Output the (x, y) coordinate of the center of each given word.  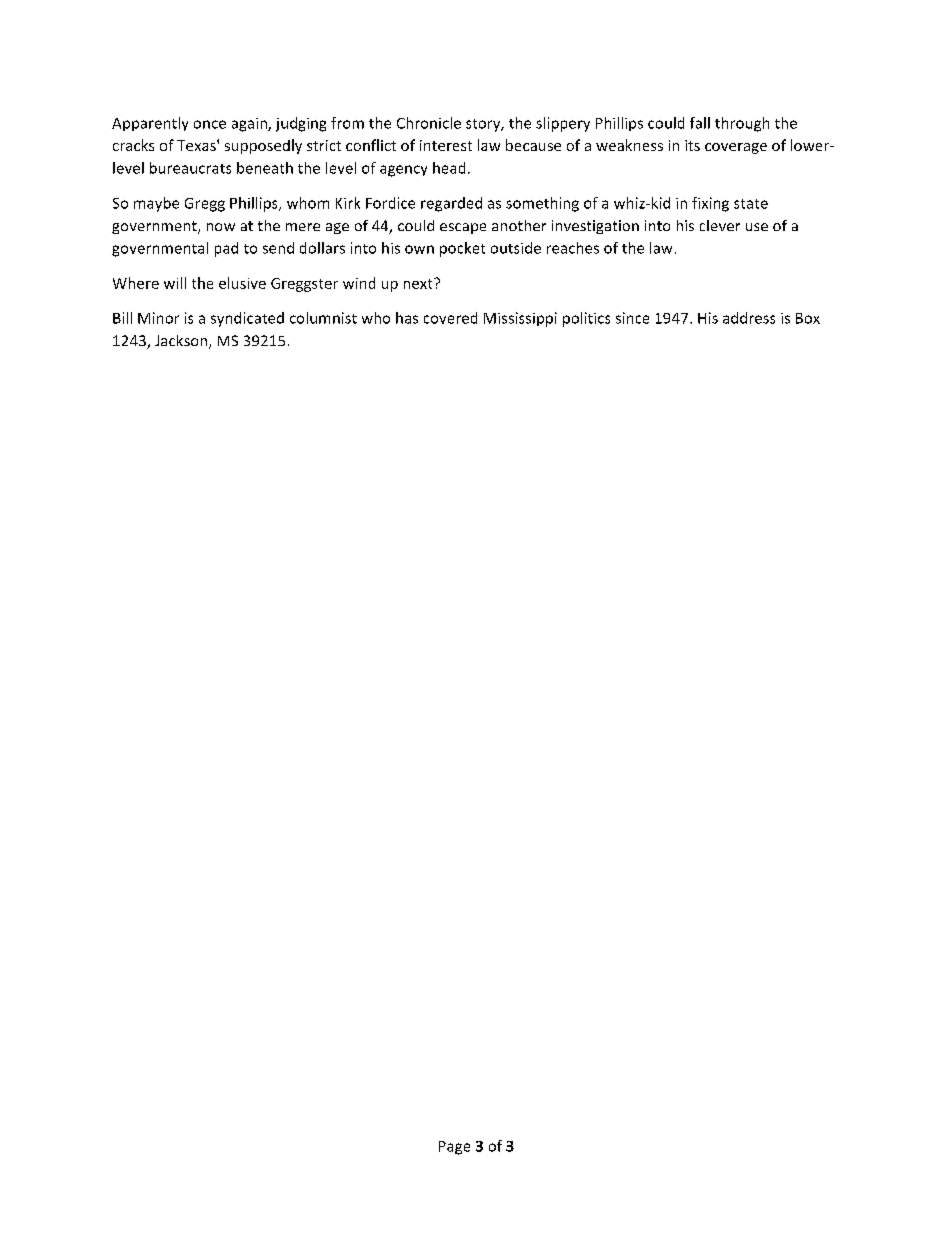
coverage (736, 148)
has (407, 318)
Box (808, 318)
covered (450, 318)
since (632, 318)
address (749, 318)
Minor (158, 318)
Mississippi (520, 319)
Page (454, 1148)
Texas (197, 145)
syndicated (247, 319)
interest (446, 145)
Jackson (182, 342)
